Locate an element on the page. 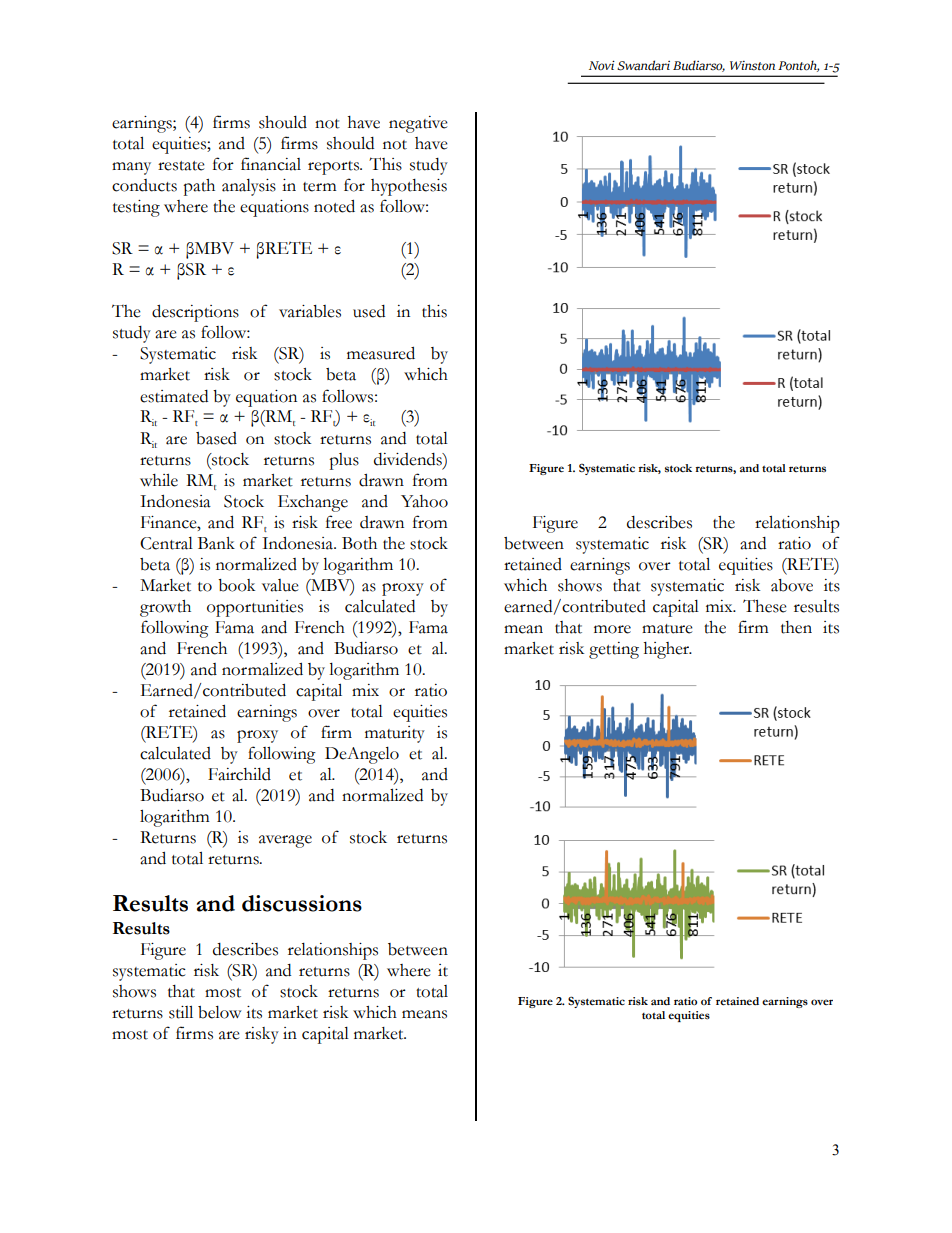  above is located at coordinates (792, 585).
